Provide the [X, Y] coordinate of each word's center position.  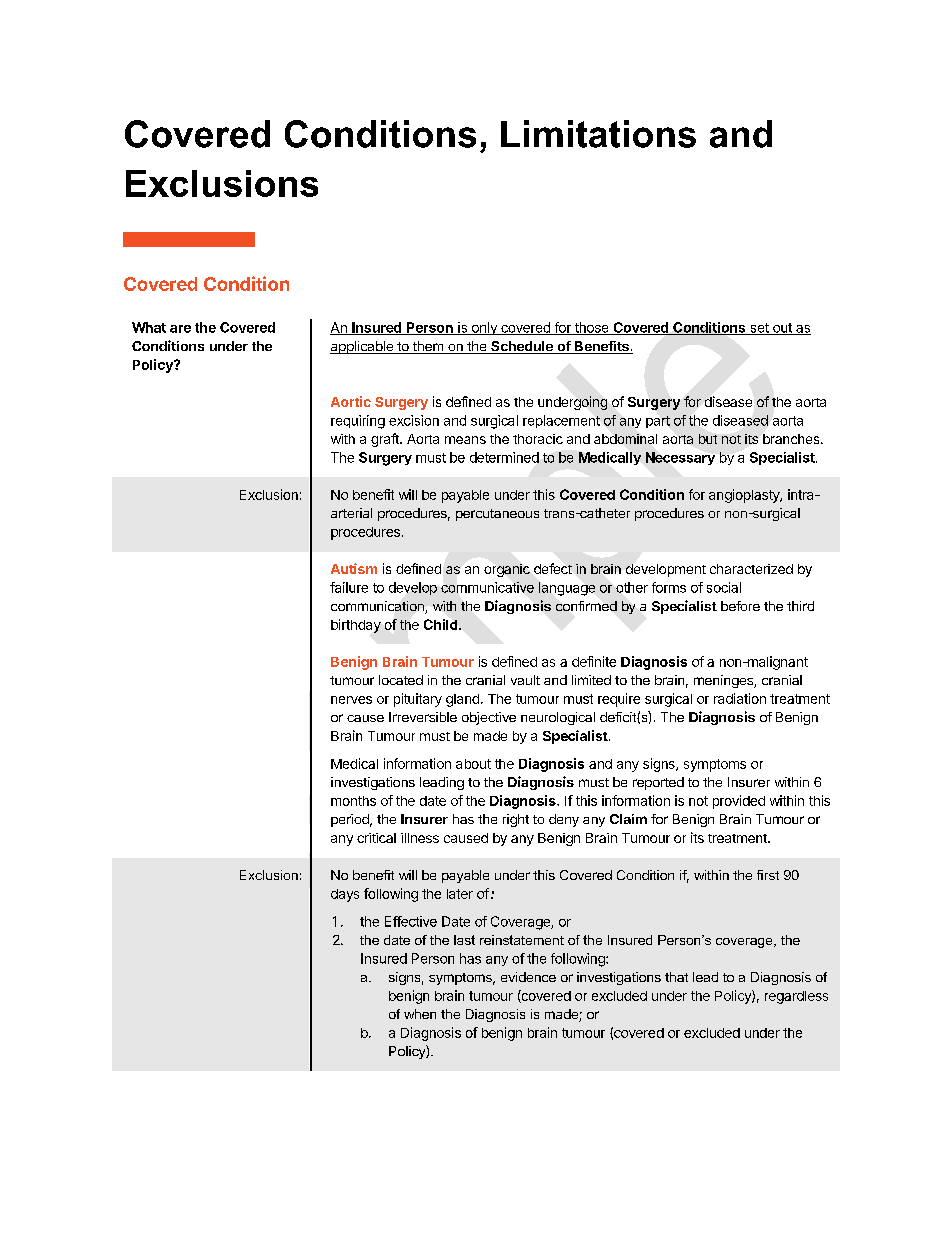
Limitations [598, 134]
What [149, 327]
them [428, 347]
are [180, 329]
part [658, 422]
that [676, 977]
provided [739, 802]
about [473, 764]
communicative [487, 587]
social [724, 587]
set [759, 329]
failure [349, 587]
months [353, 801]
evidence [528, 977]
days [345, 895]
